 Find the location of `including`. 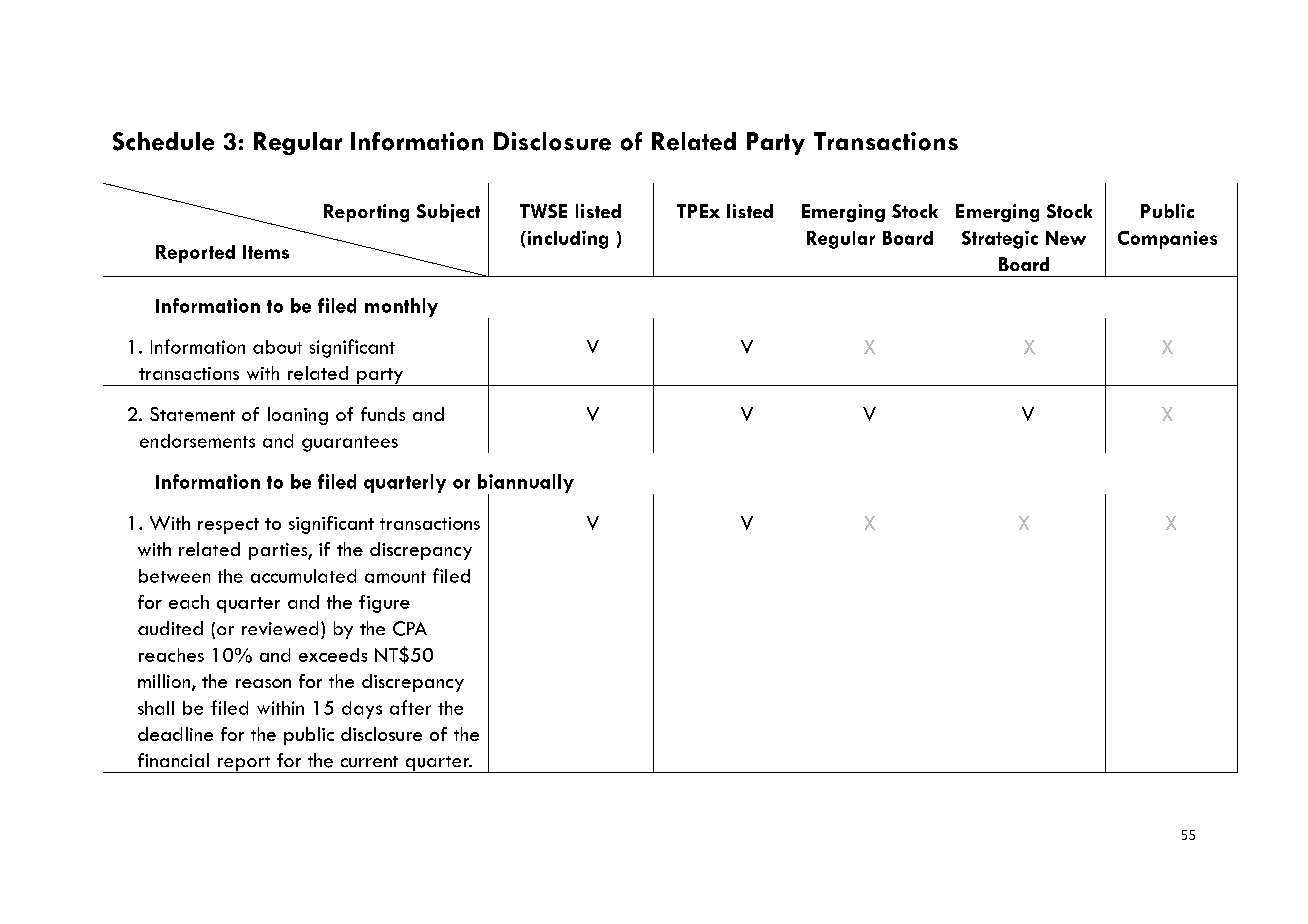

including is located at coordinates (566, 240).
